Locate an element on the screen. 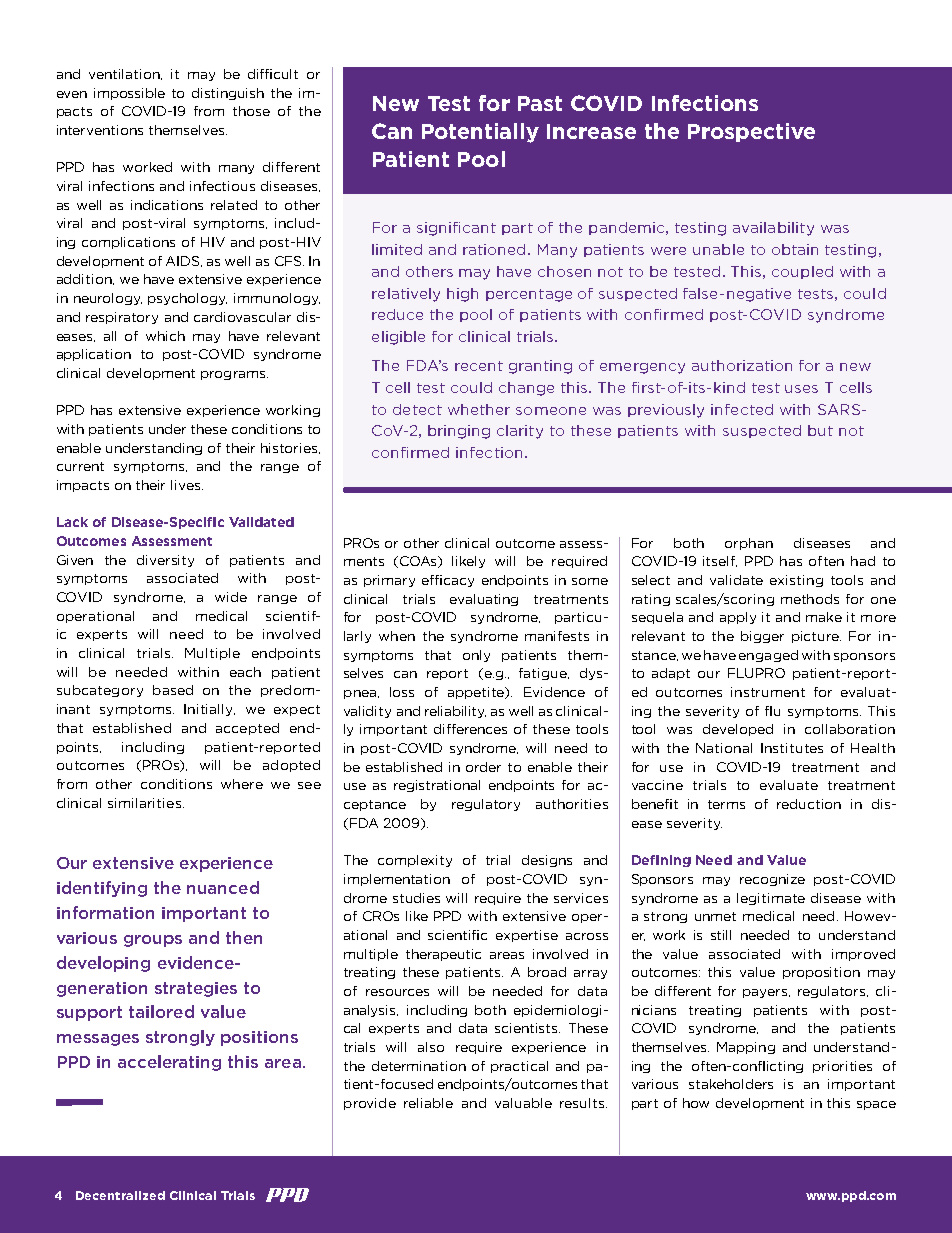  Potentially is located at coordinates (480, 133).
